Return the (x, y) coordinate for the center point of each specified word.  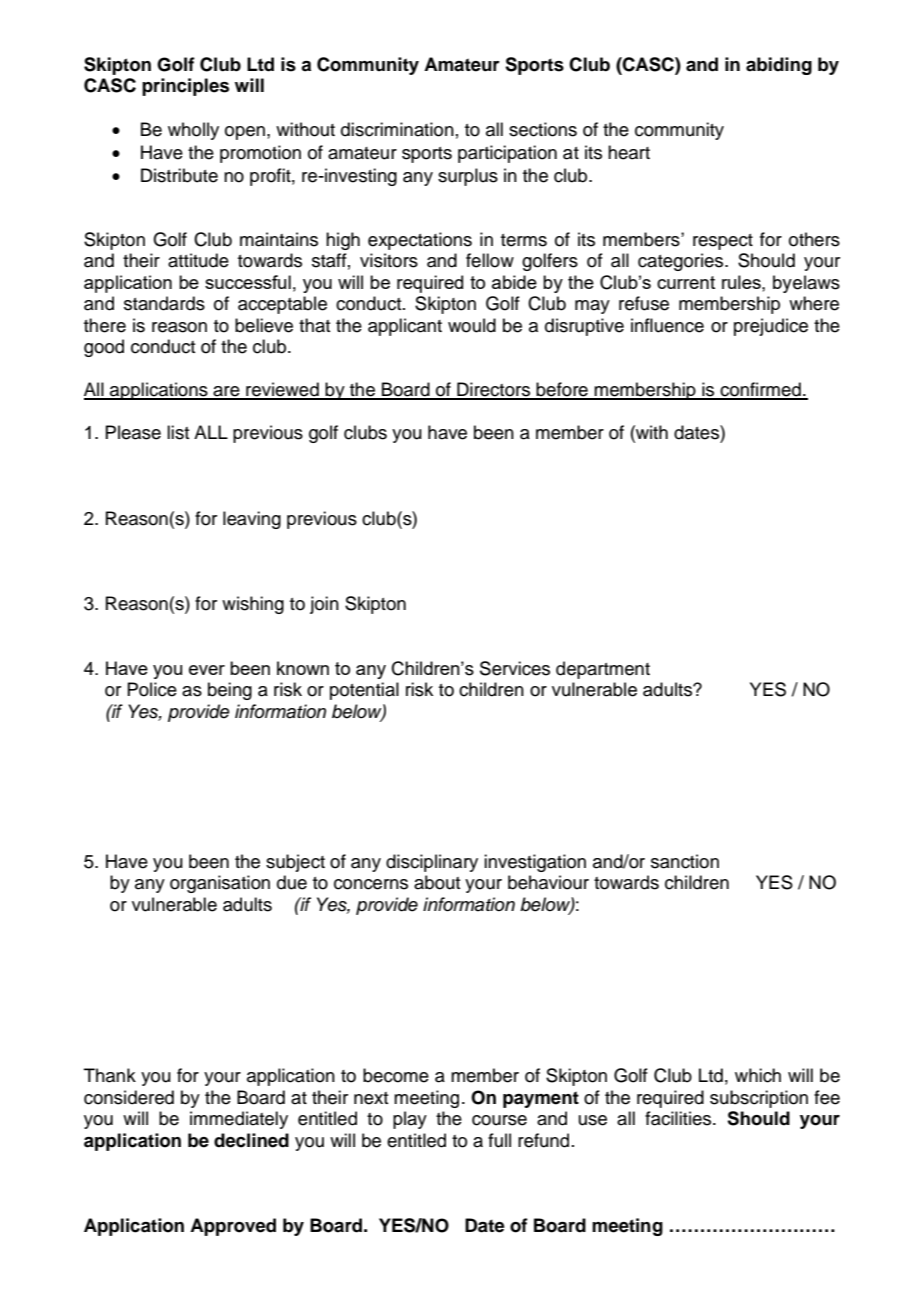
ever (207, 670)
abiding (779, 66)
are (226, 392)
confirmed (760, 390)
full (499, 1140)
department (603, 670)
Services (515, 668)
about (437, 882)
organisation (220, 884)
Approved (233, 1227)
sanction (685, 861)
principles (185, 87)
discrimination (397, 129)
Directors (494, 390)
